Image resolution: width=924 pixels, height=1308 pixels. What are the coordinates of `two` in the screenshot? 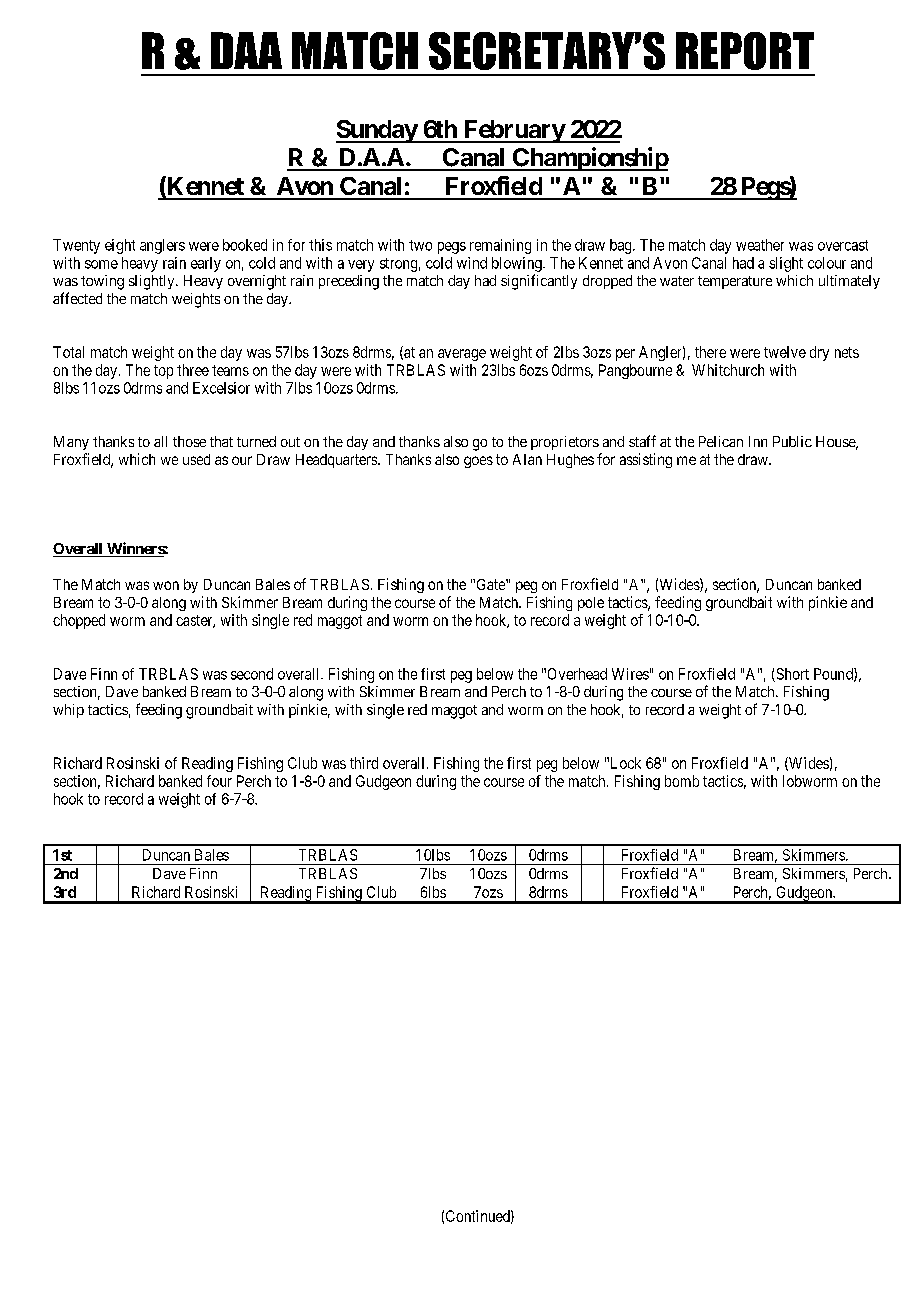 It's located at (420, 245).
